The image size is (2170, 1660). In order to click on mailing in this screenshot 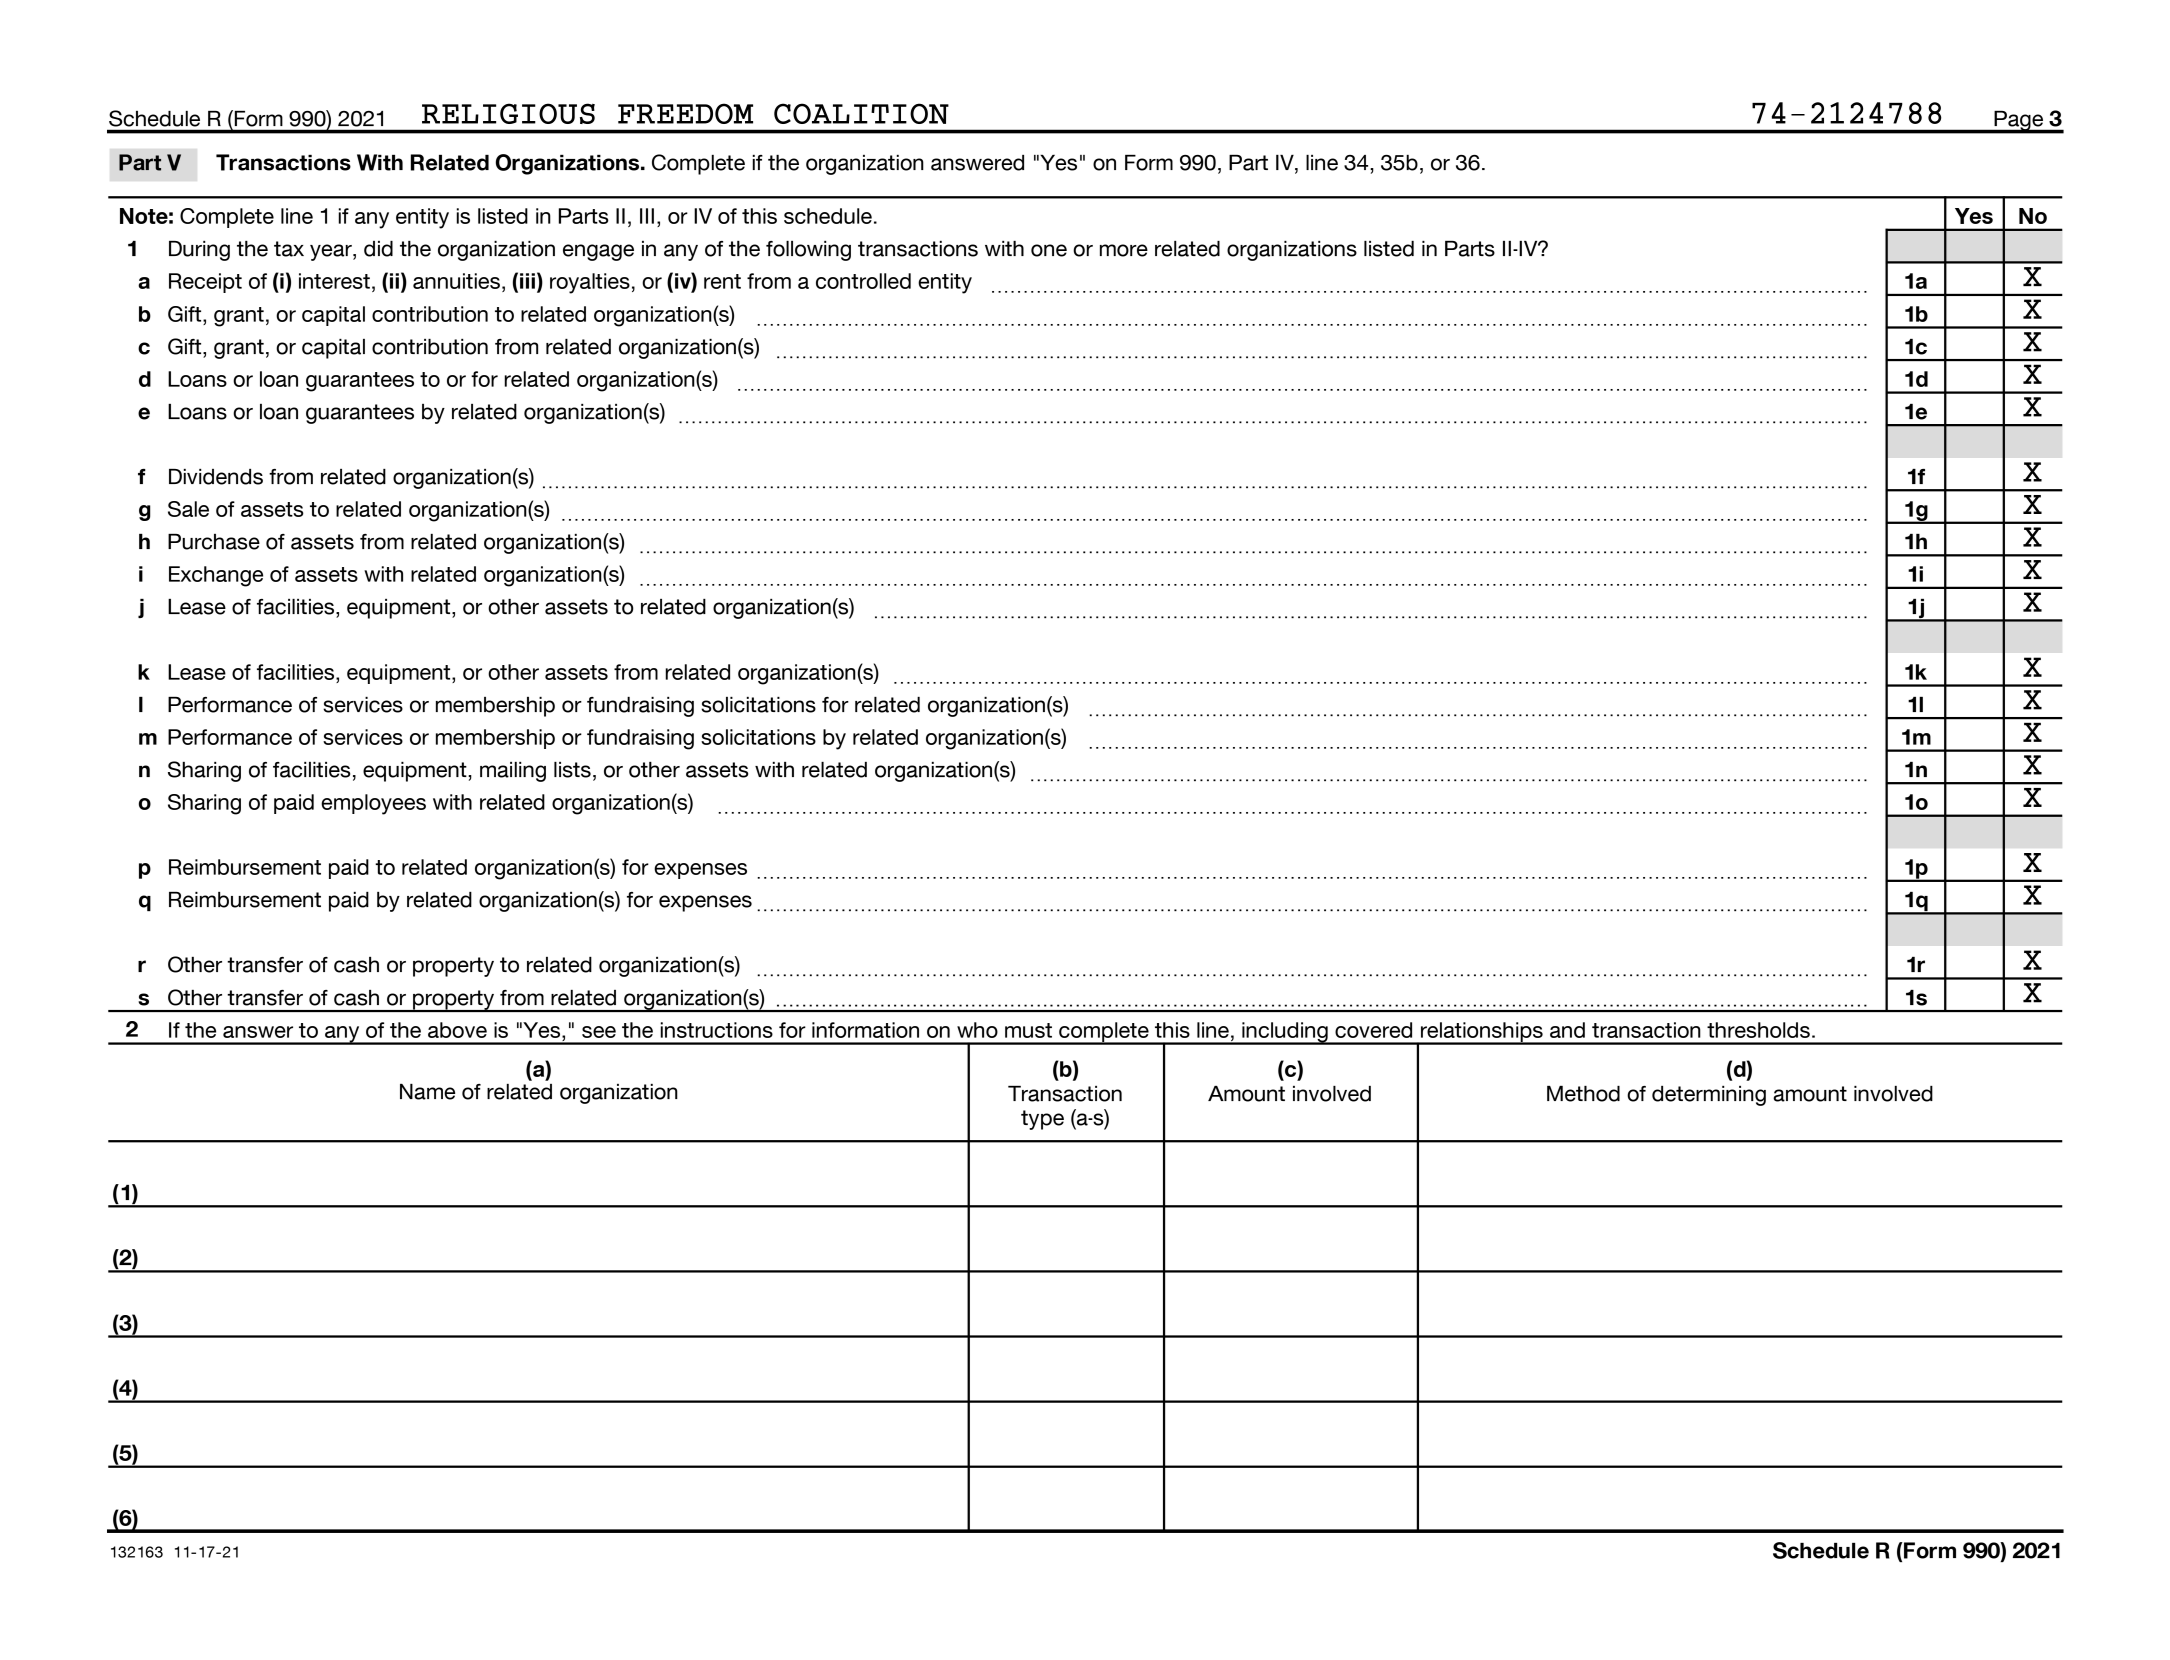, I will do `click(513, 772)`.
